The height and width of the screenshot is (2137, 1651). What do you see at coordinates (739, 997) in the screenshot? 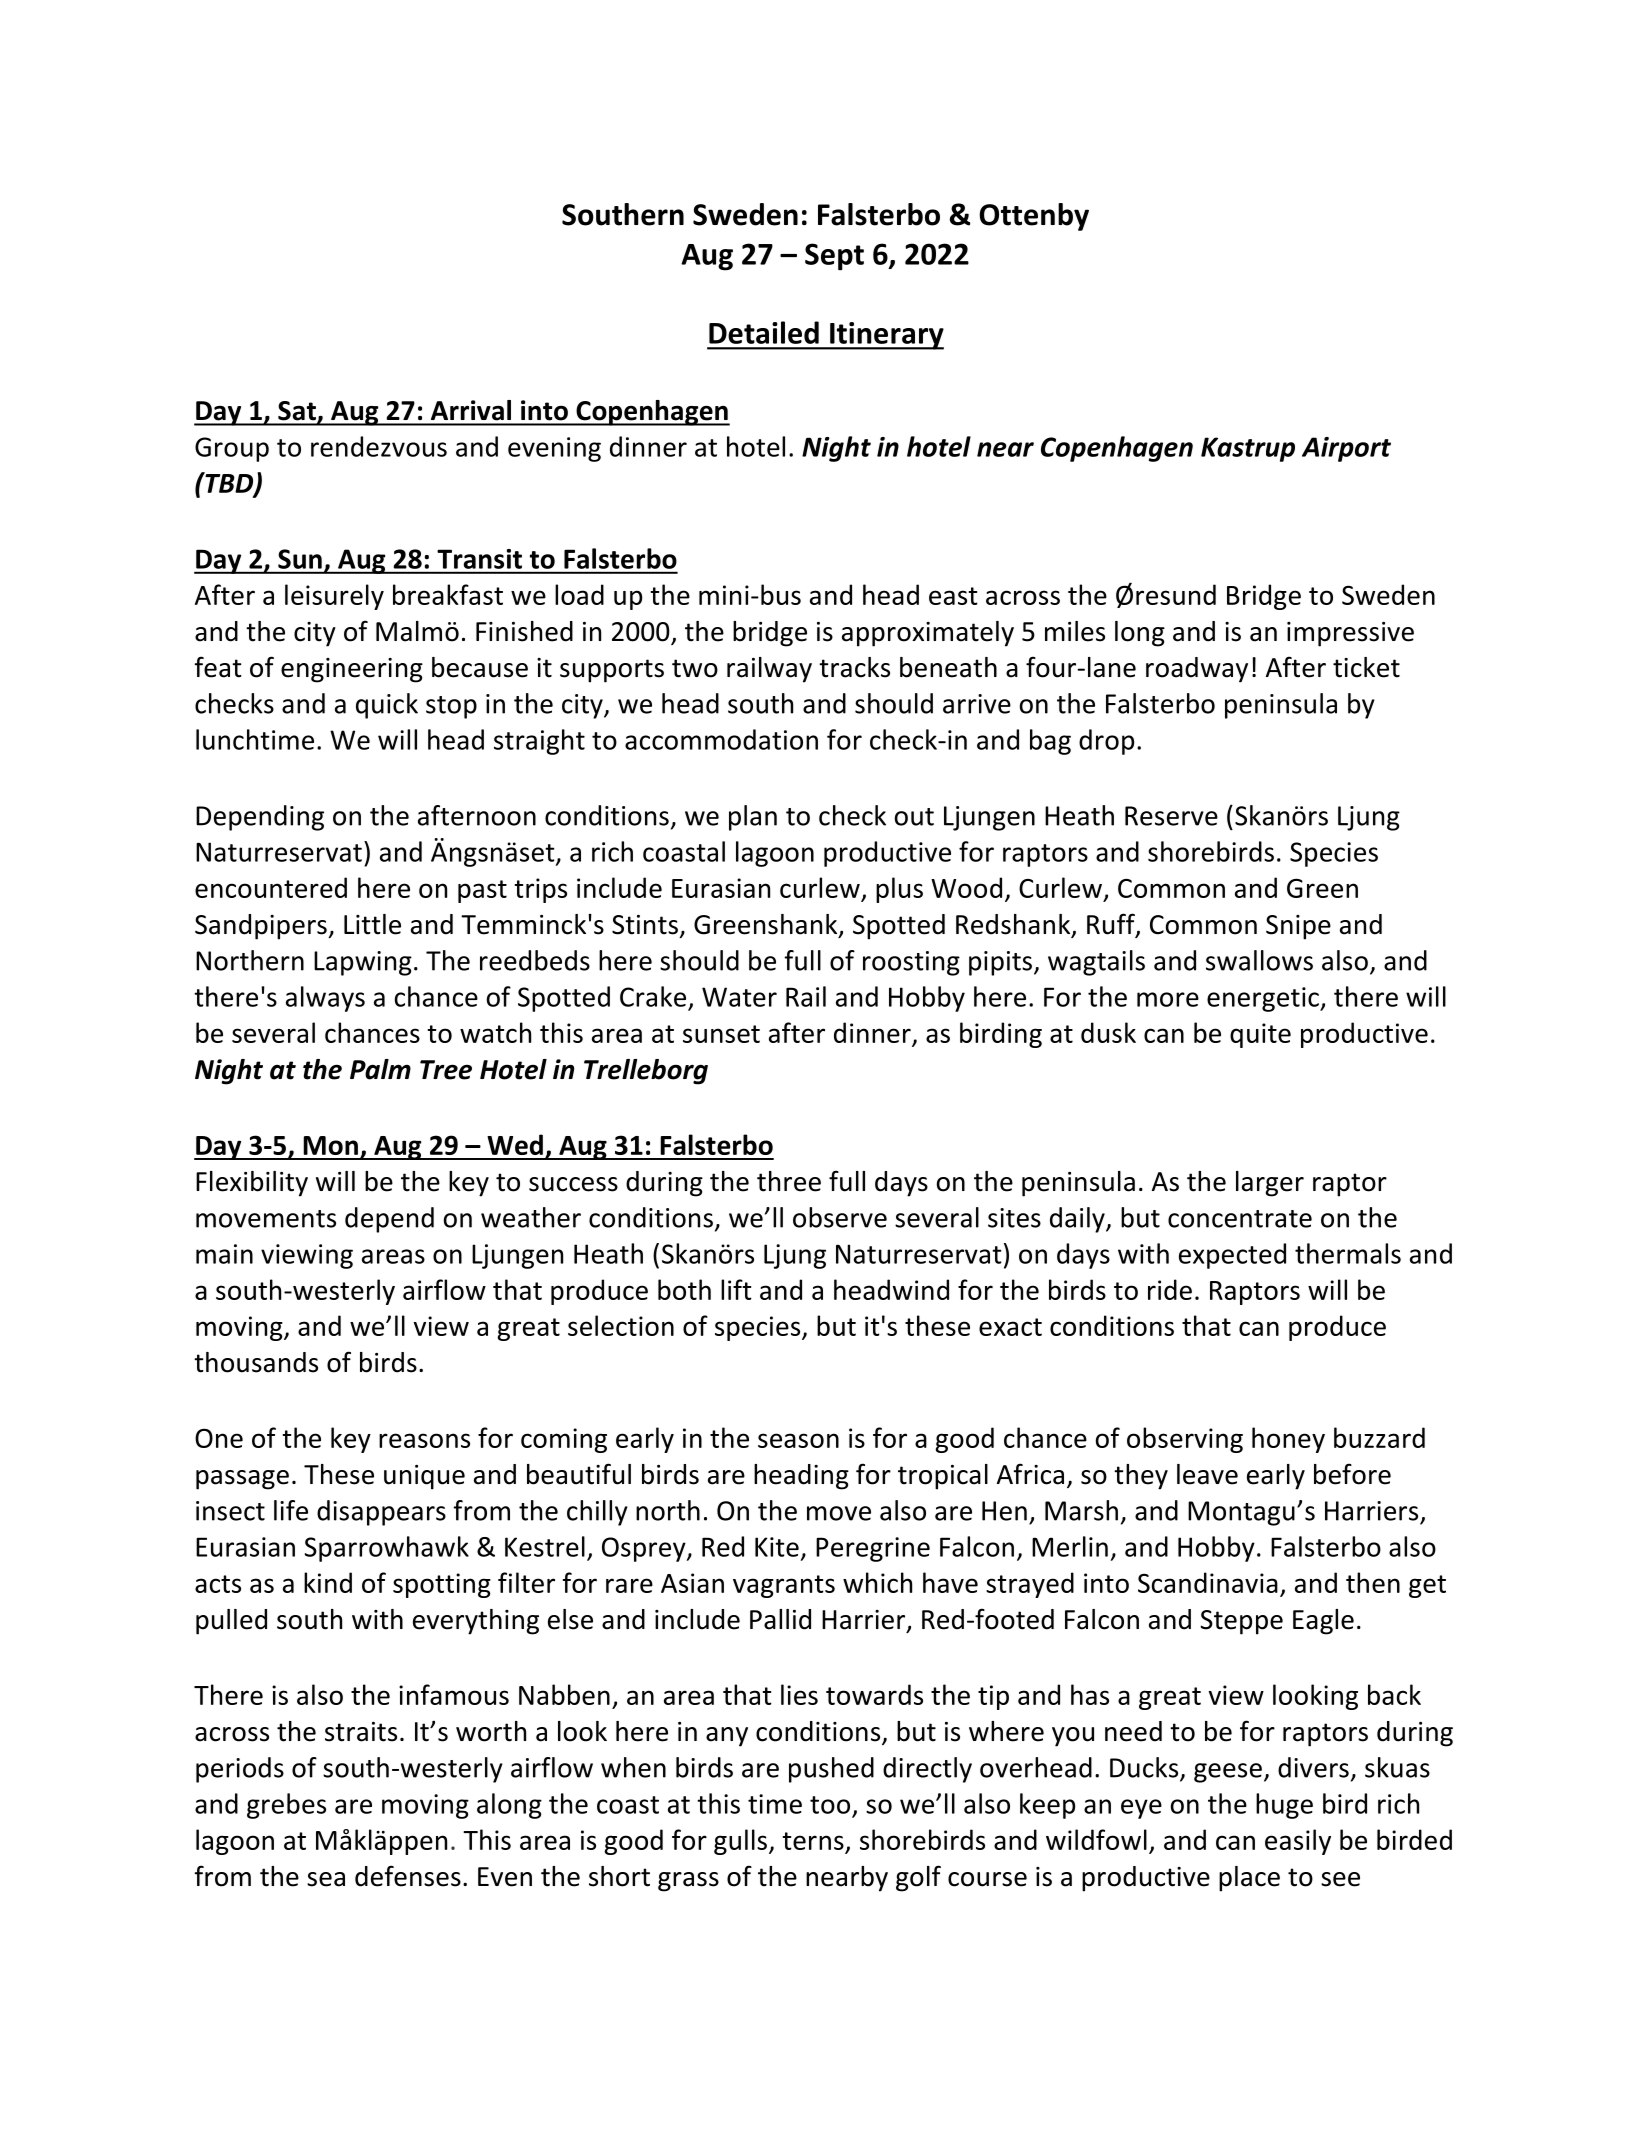
I see `Water` at bounding box center [739, 997].
